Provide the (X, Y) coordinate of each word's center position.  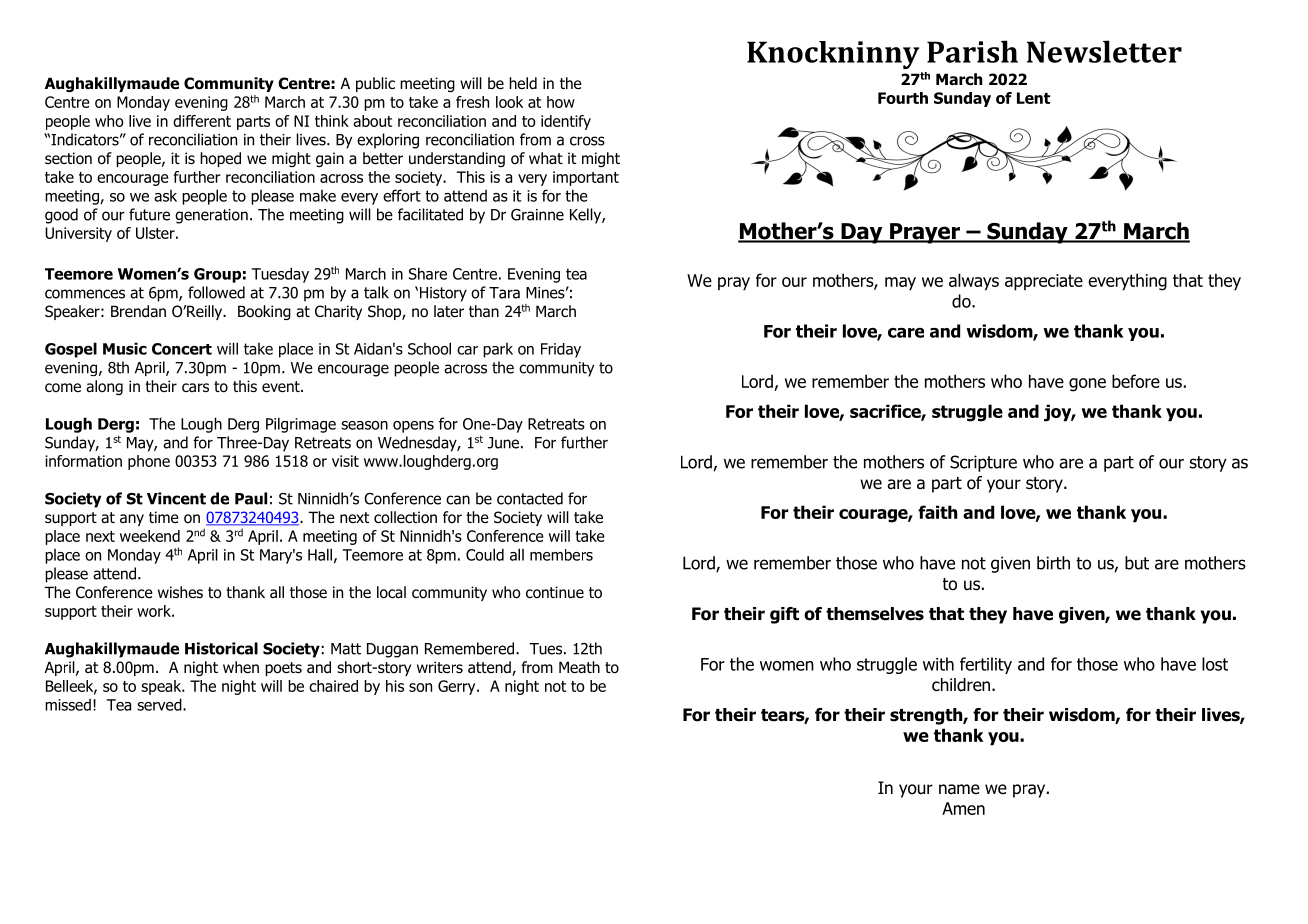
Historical (221, 648)
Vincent (176, 498)
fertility (986, 665)
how (561, 102)
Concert (182, 349)
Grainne (537, 215)
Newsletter (1104, 51)
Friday (561, 350)
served (160, 704)
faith (937, 512)
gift (784, 615)
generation (211, 216)
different (202, 121)
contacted (530, 498)
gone (1087, 385)
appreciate (1044, 282)
